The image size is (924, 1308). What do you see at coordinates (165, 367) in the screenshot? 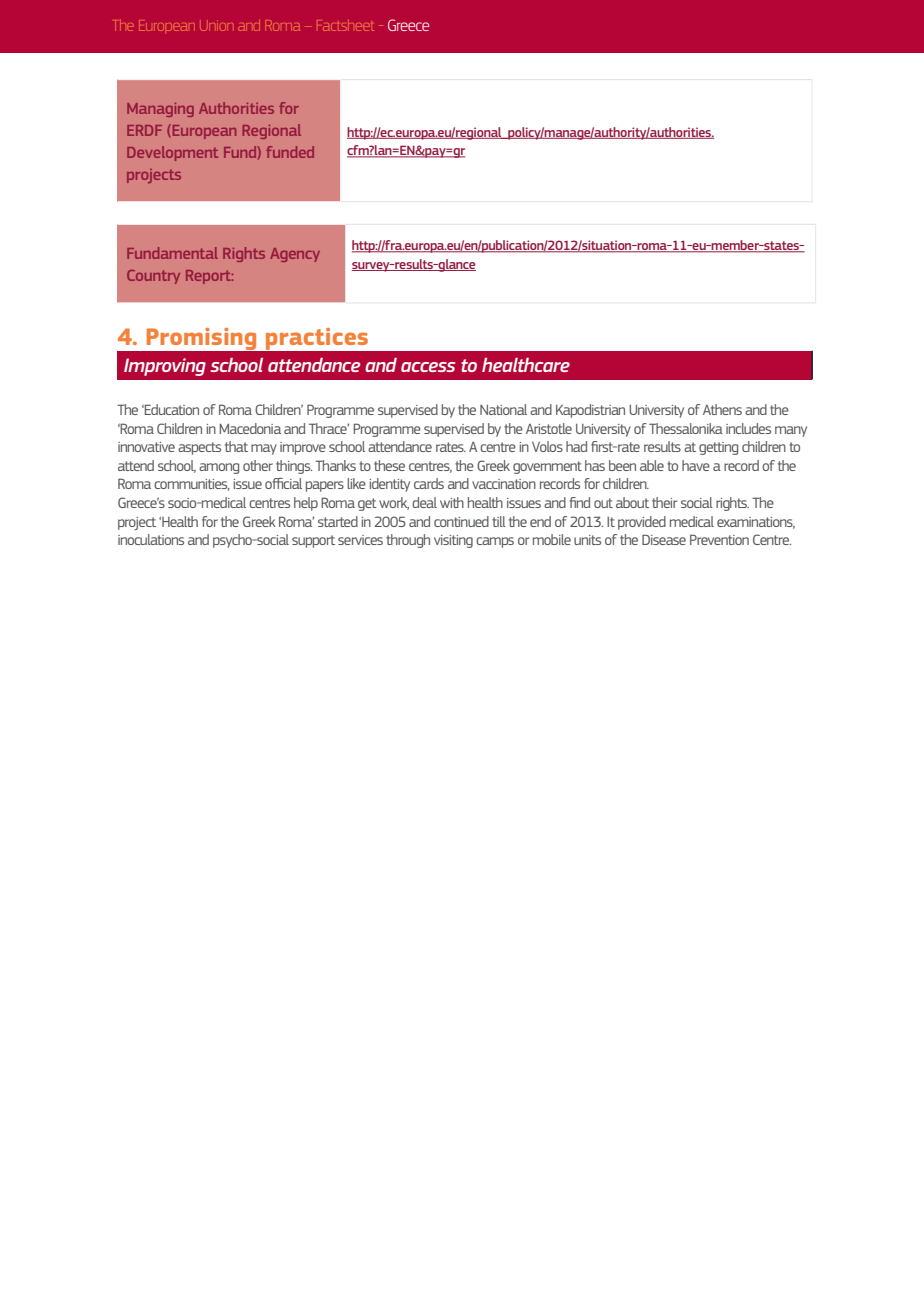
I see `Improving` at bounding box center [165, 367].
